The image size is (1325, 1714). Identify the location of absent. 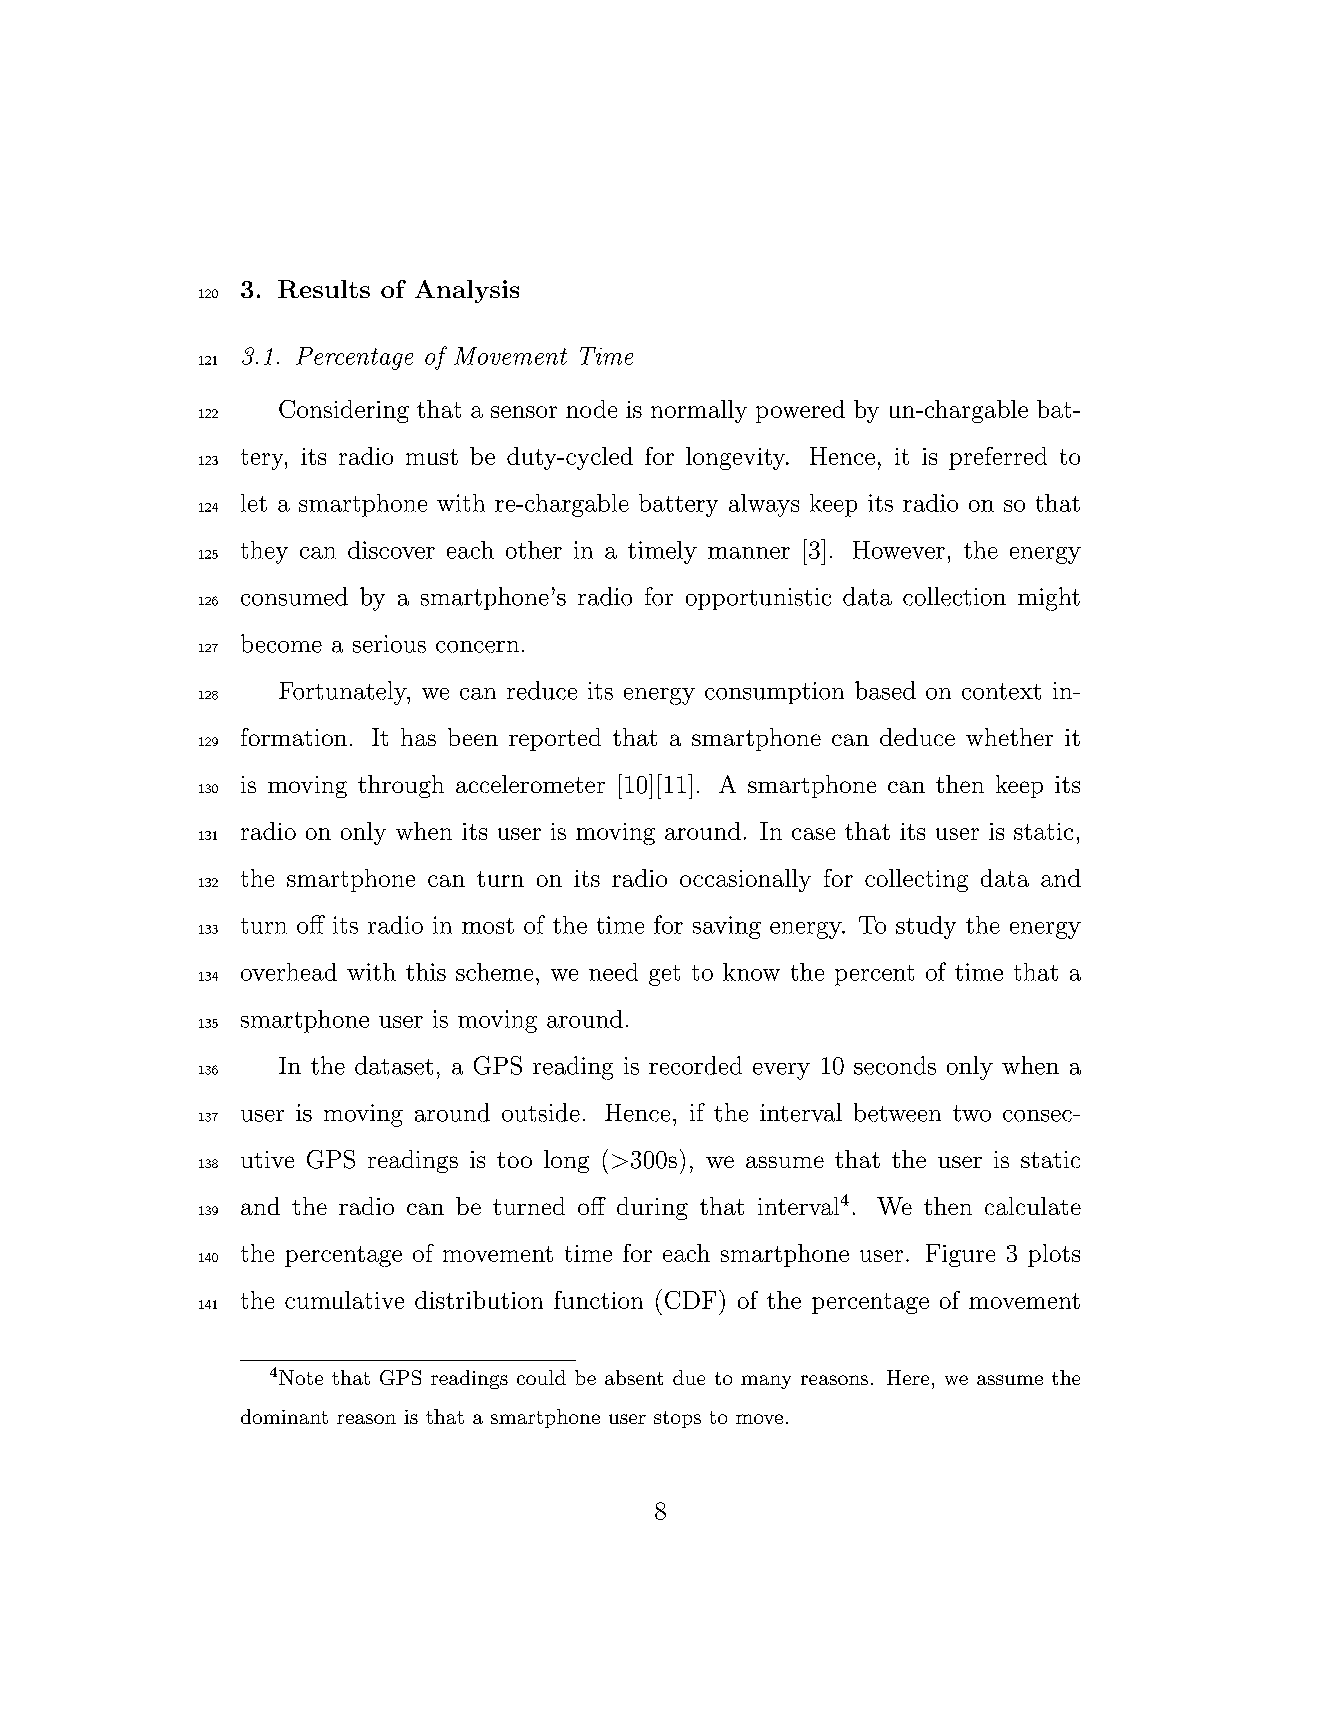
(634, 1377).
